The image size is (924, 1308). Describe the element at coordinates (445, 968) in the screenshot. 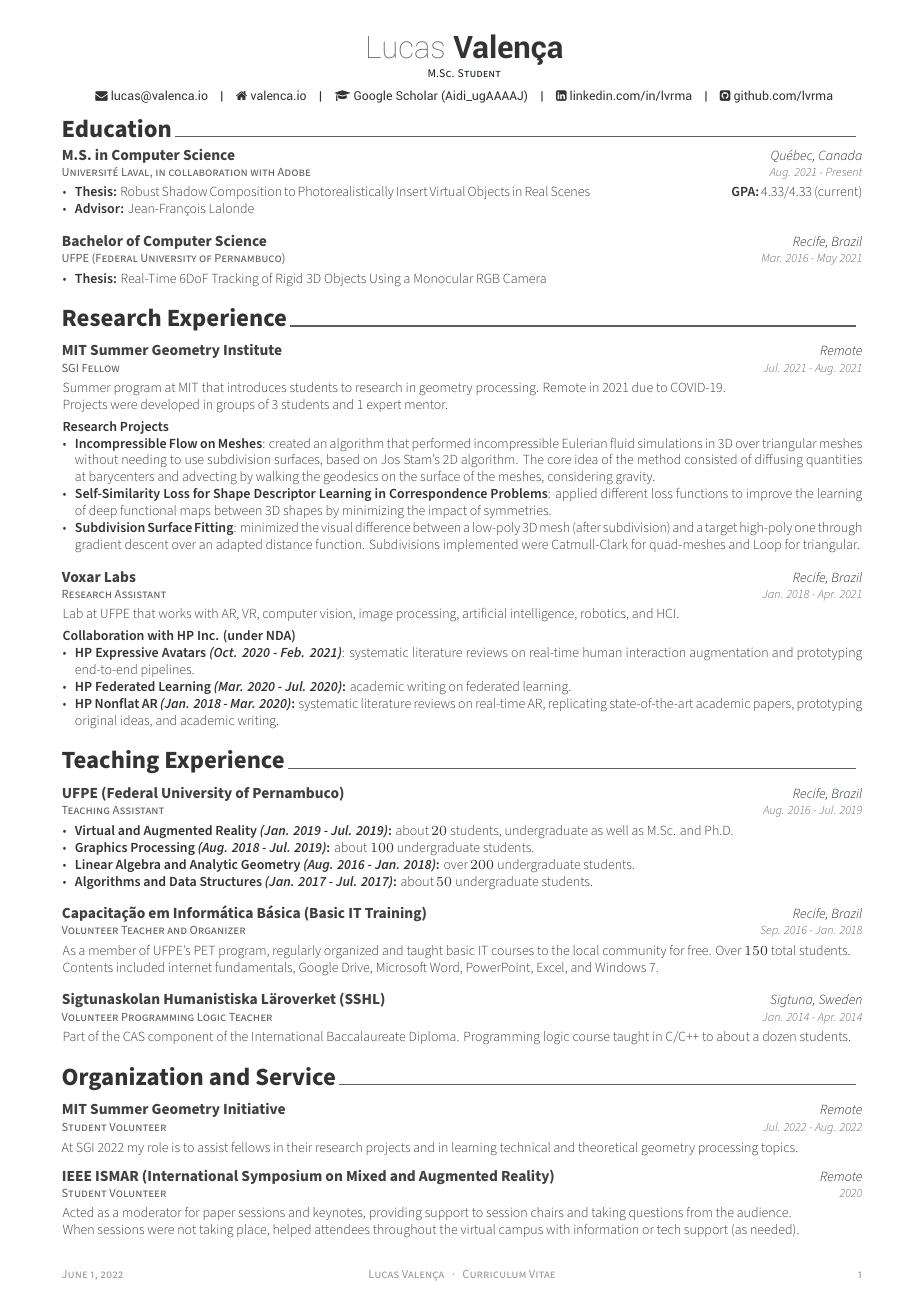

I see `Word` at that location.
